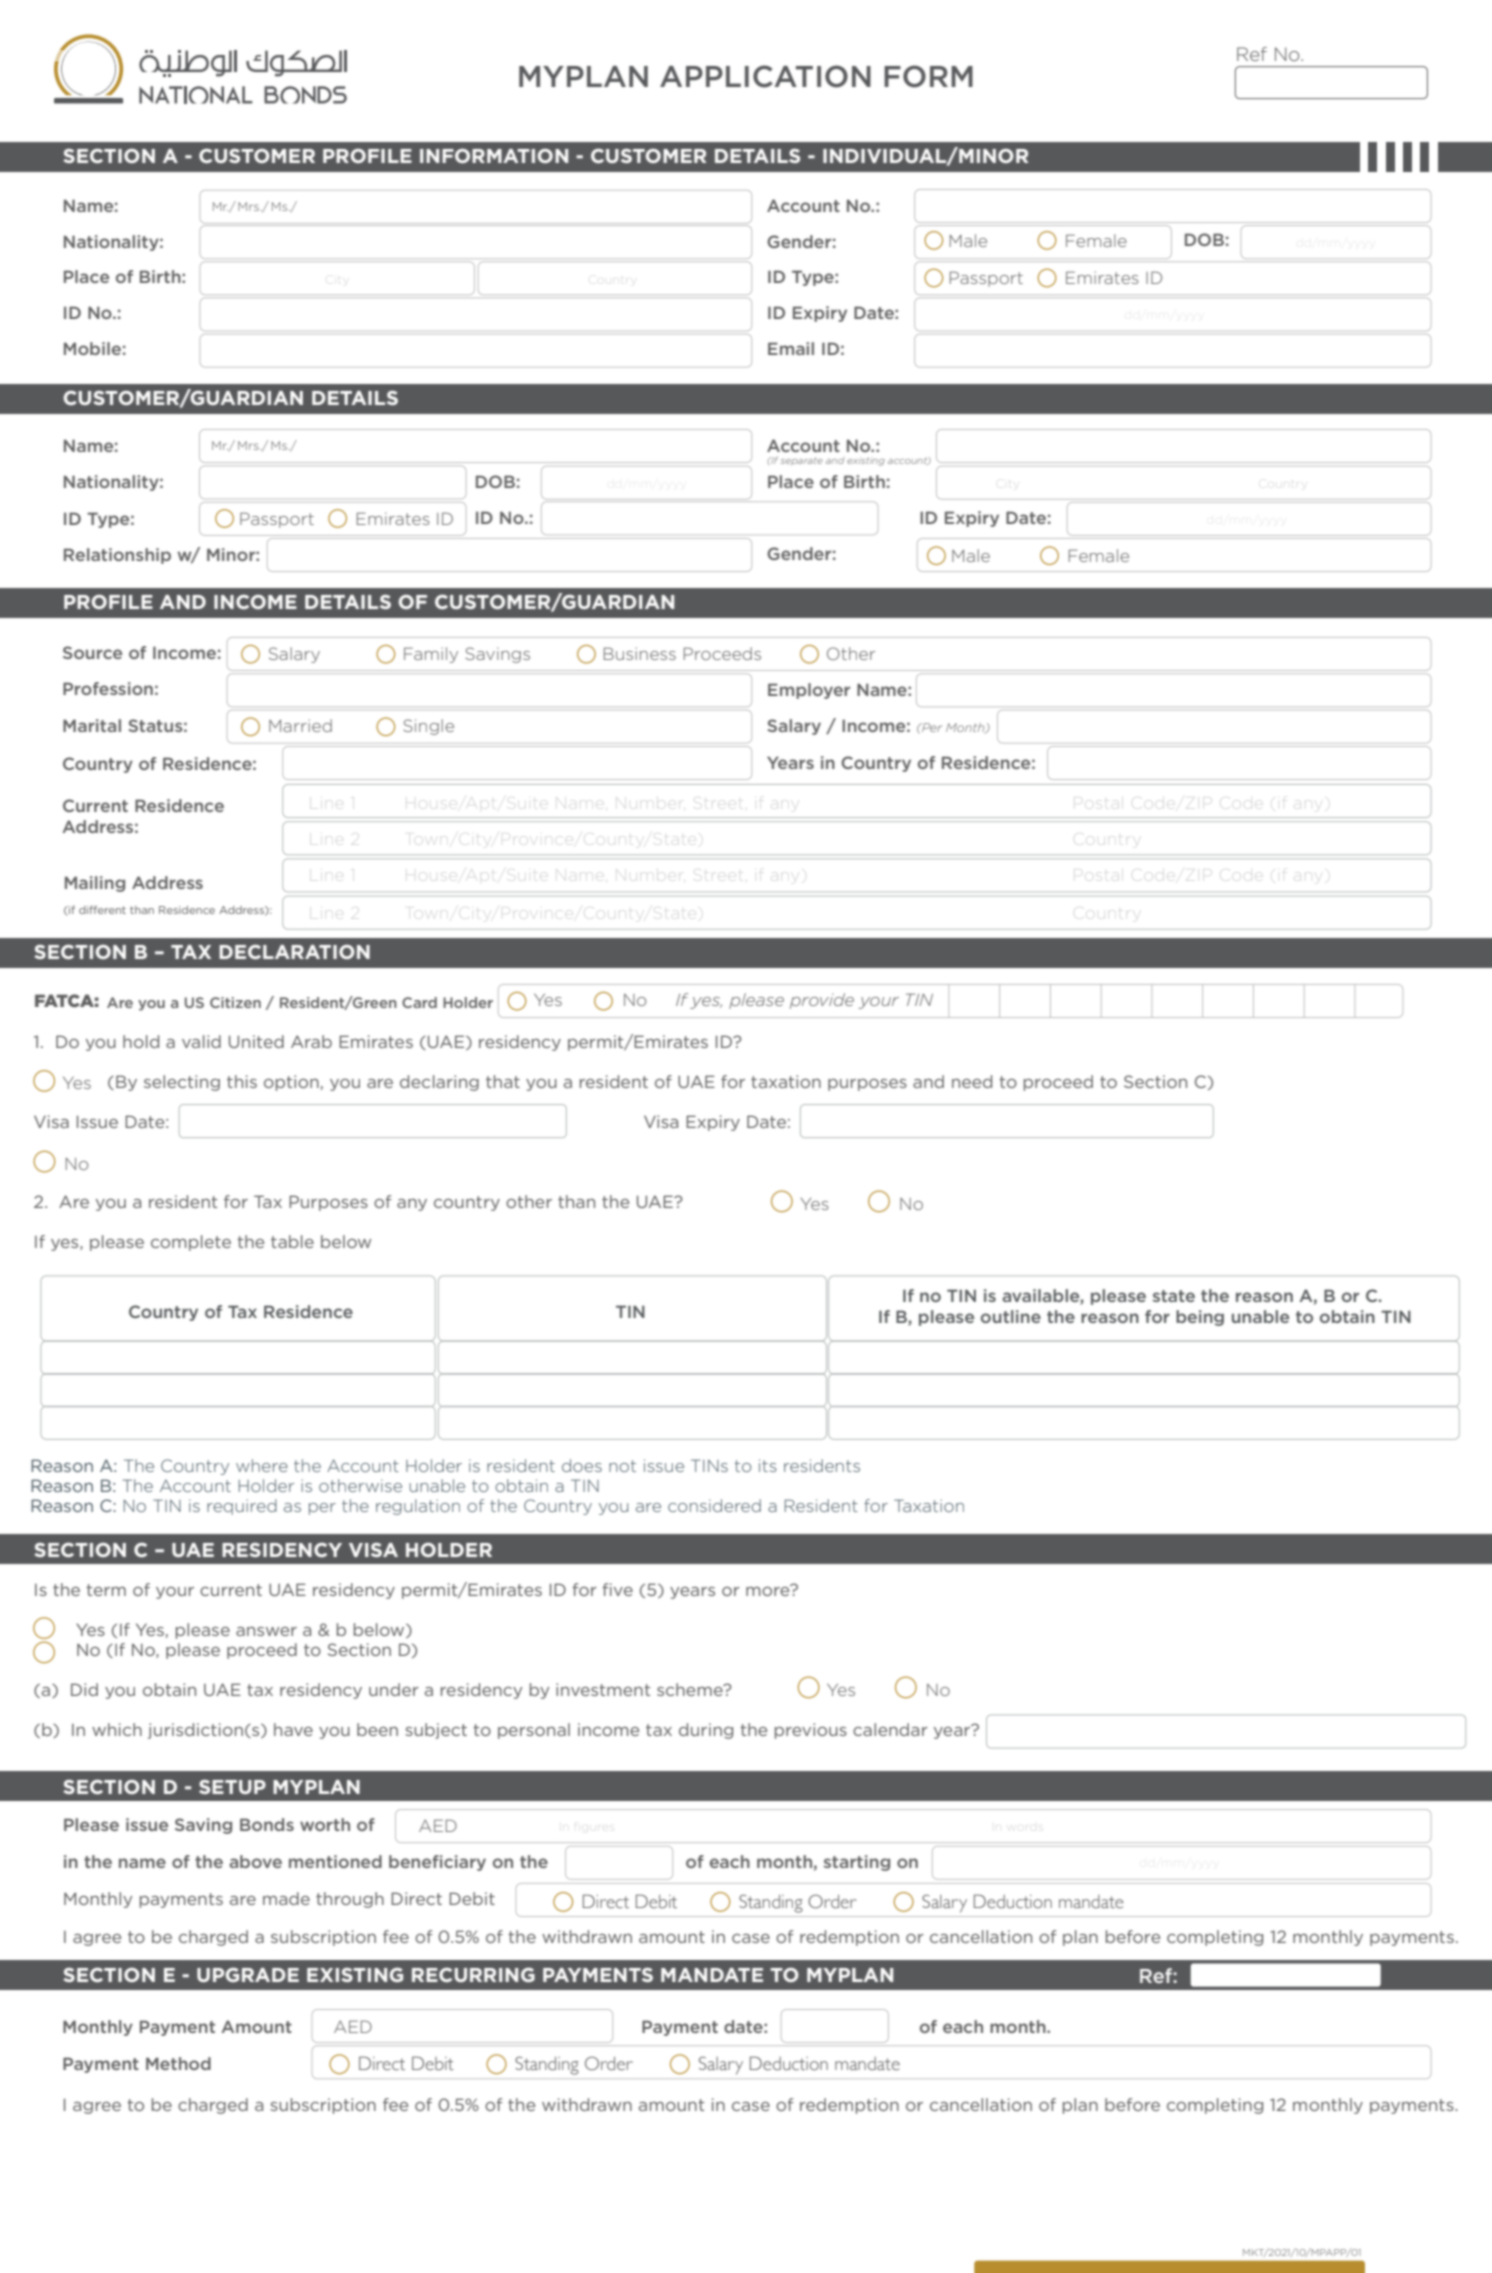  Describe the element at coordinates (791, 348) in the screenshot. I see `Email` at that location.
